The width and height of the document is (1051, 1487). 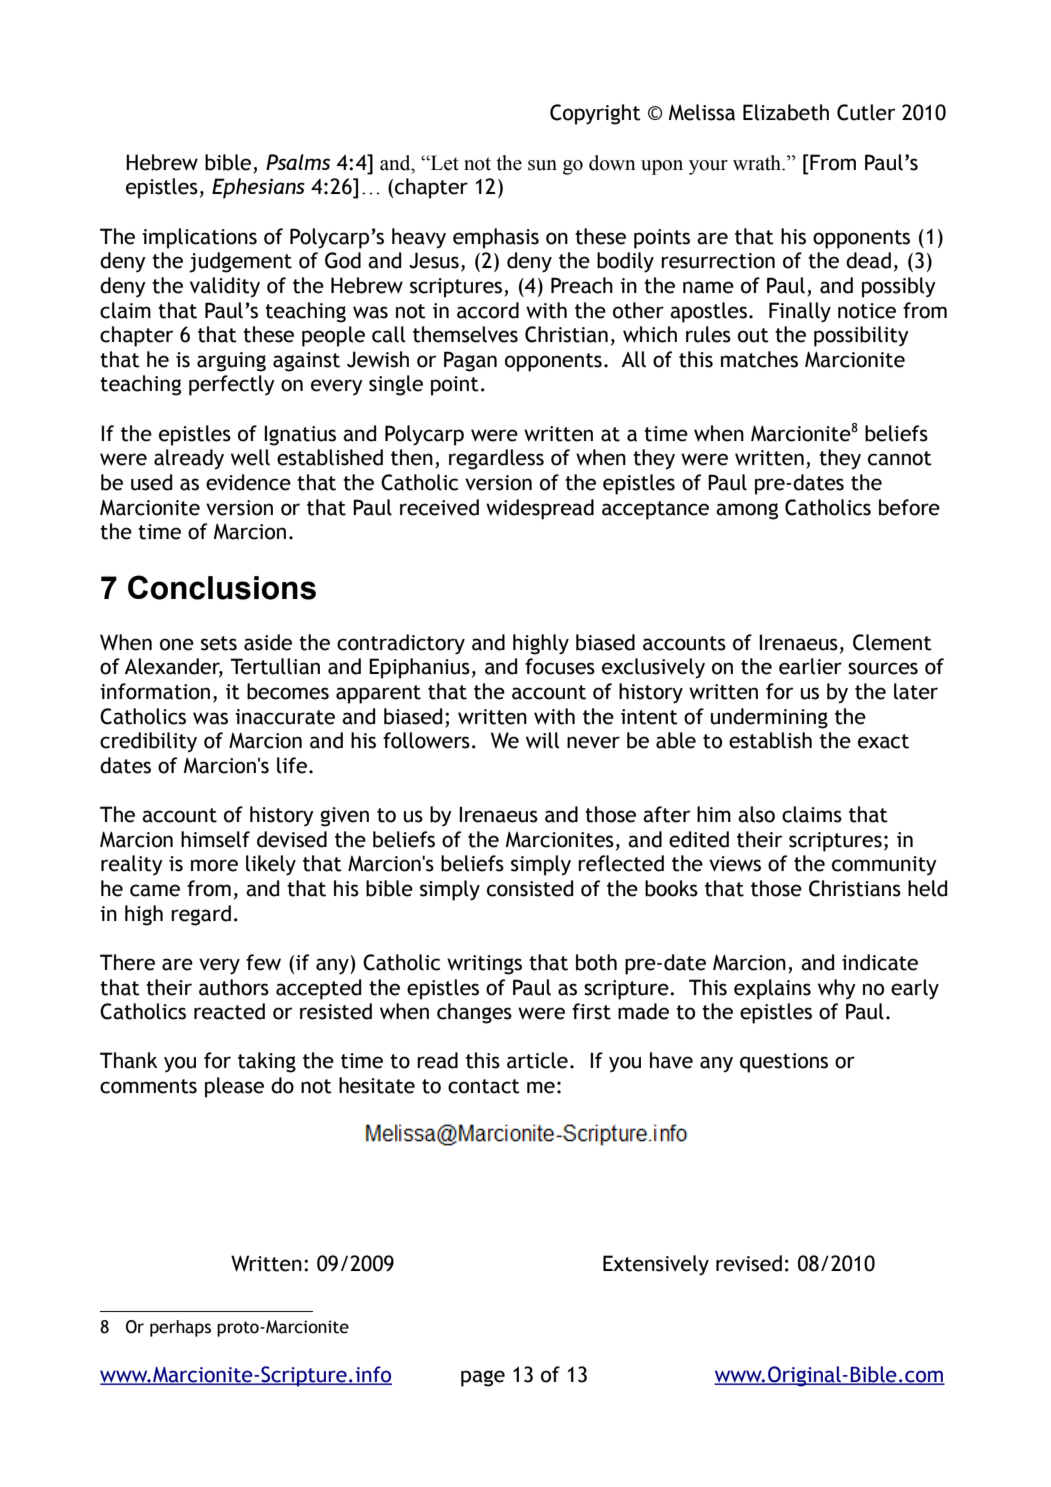 I want to click on reacted, so click(x=229, y=1011).
